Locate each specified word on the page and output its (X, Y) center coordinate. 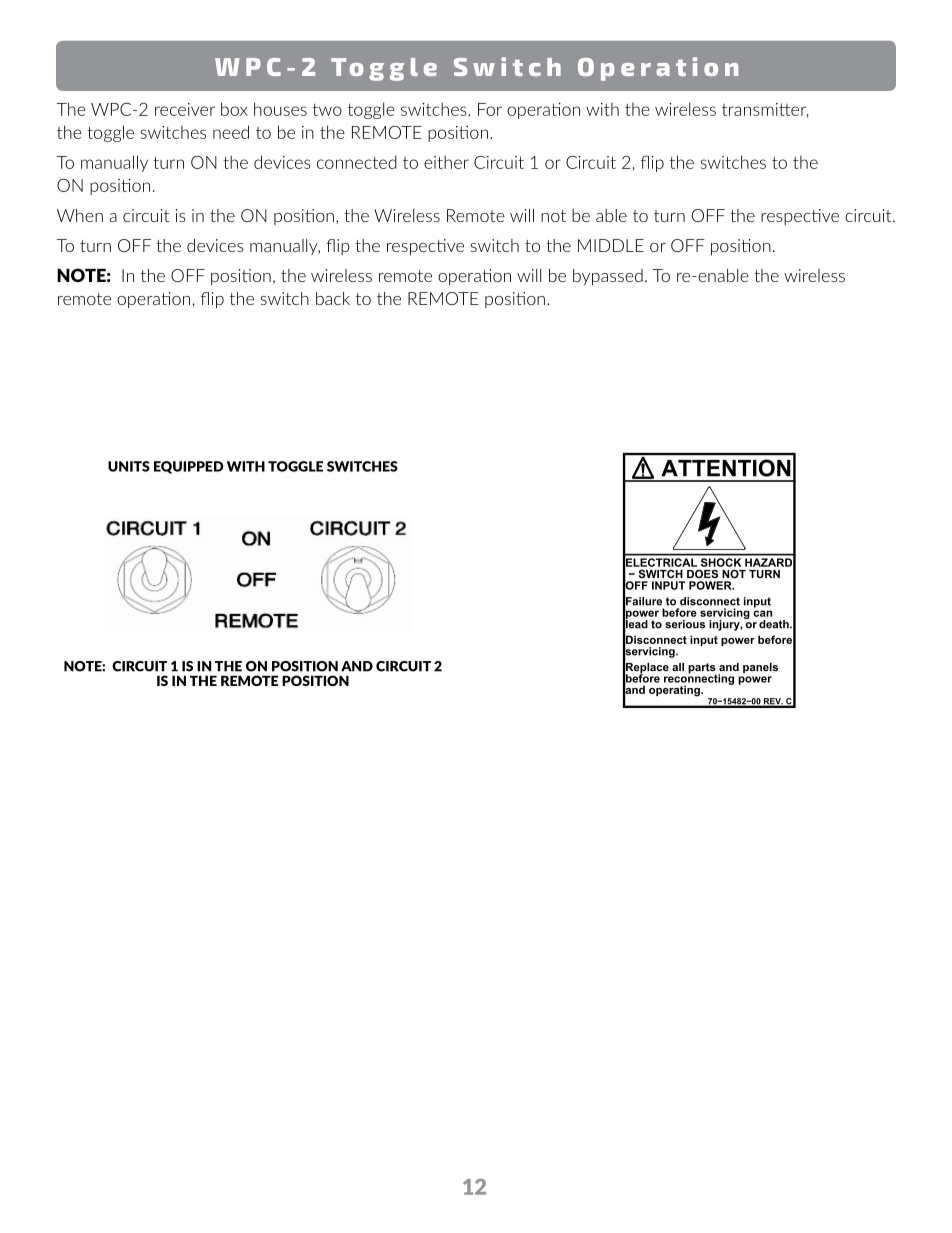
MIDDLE (611, 245)
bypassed (608, 277)
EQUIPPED (189, 467)
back (333, 298)
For (490, 109)
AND (357, 666)
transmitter (765, 110)
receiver (185, 109)
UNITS (129, 466)
